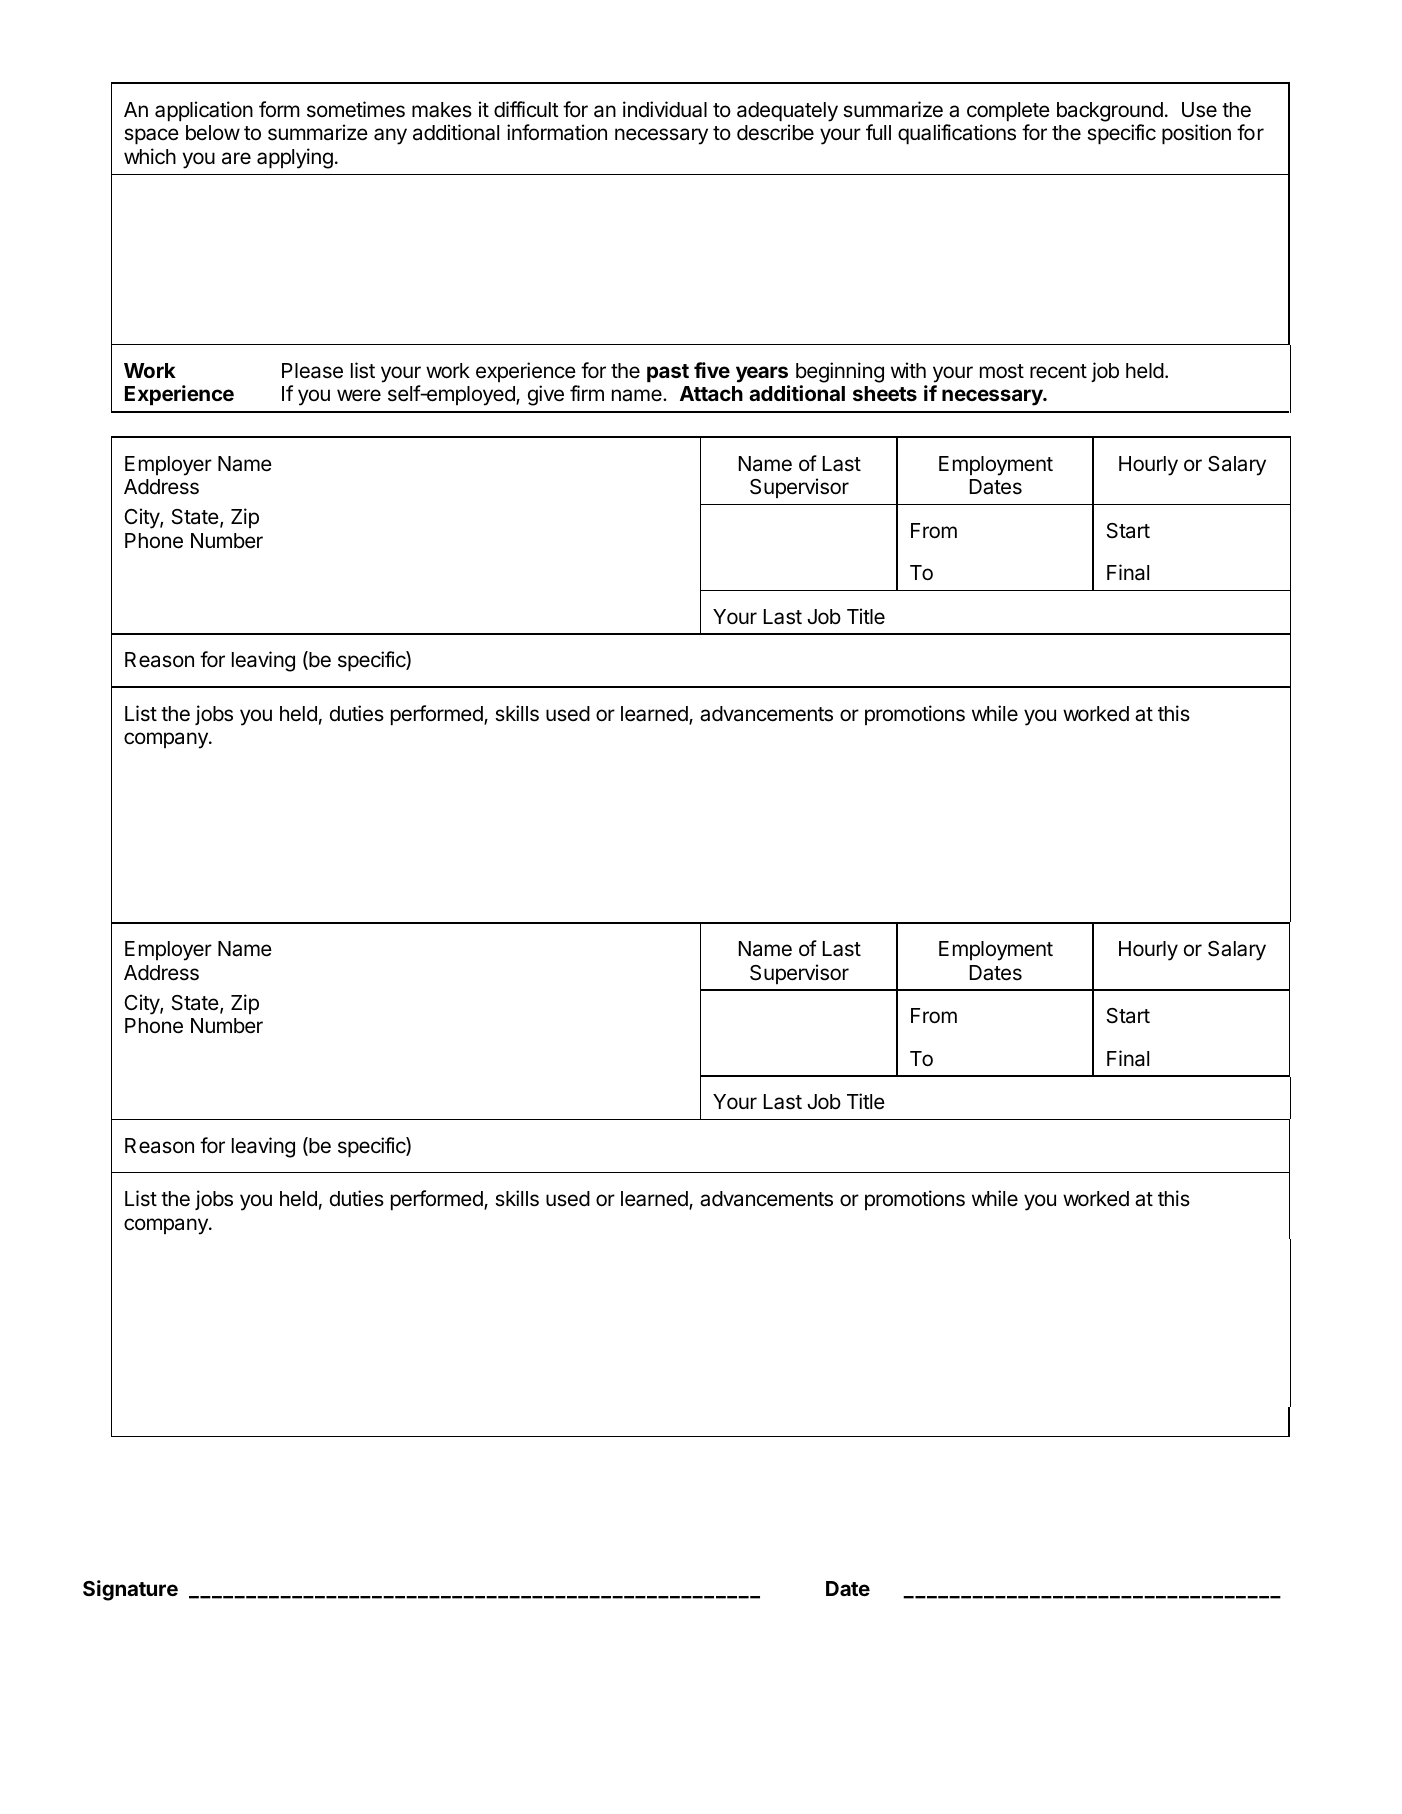  I want to click on give, so click(546, 395).
